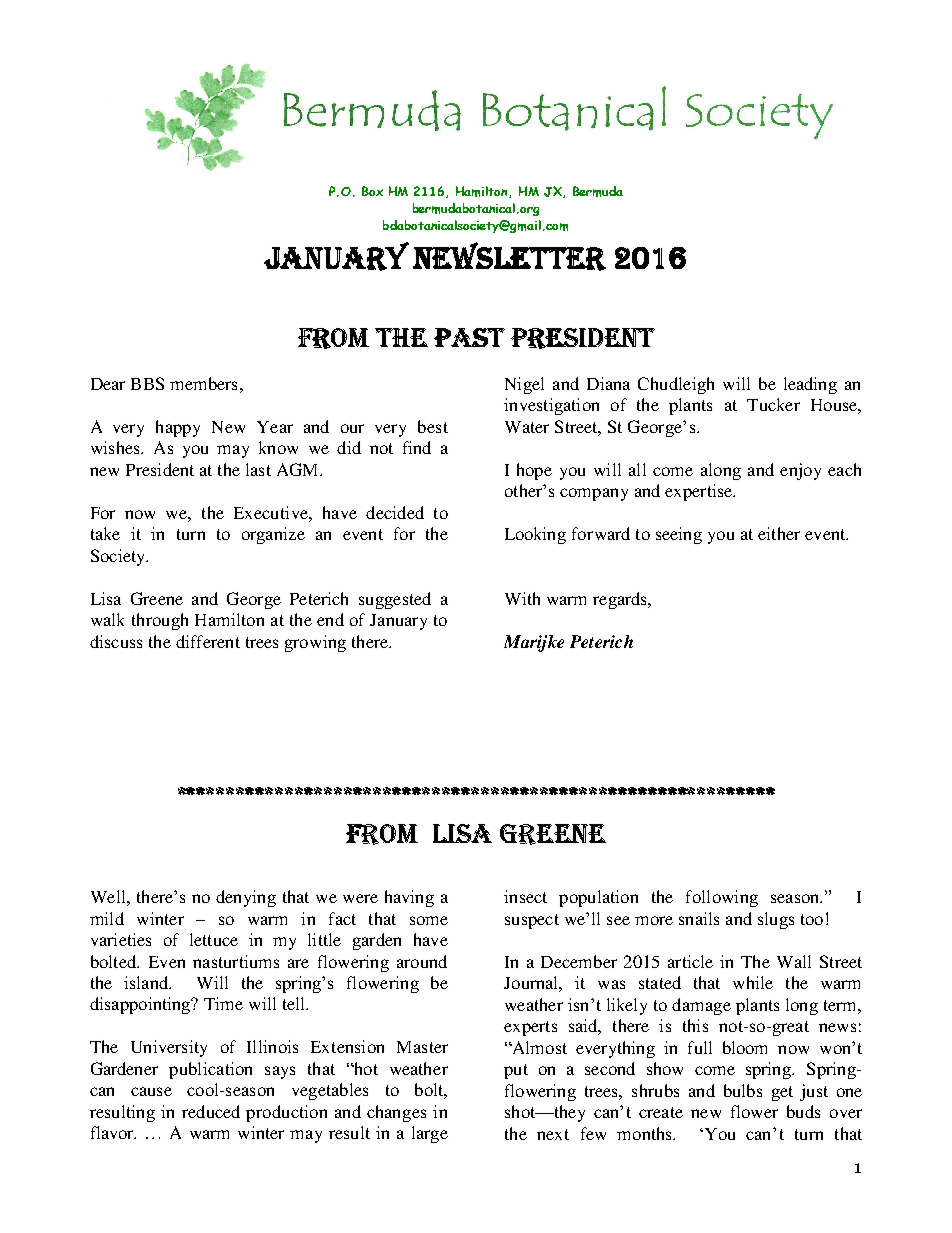 This screenshot has height=1233, width=952. I want to click on different, so click(208, 641).
